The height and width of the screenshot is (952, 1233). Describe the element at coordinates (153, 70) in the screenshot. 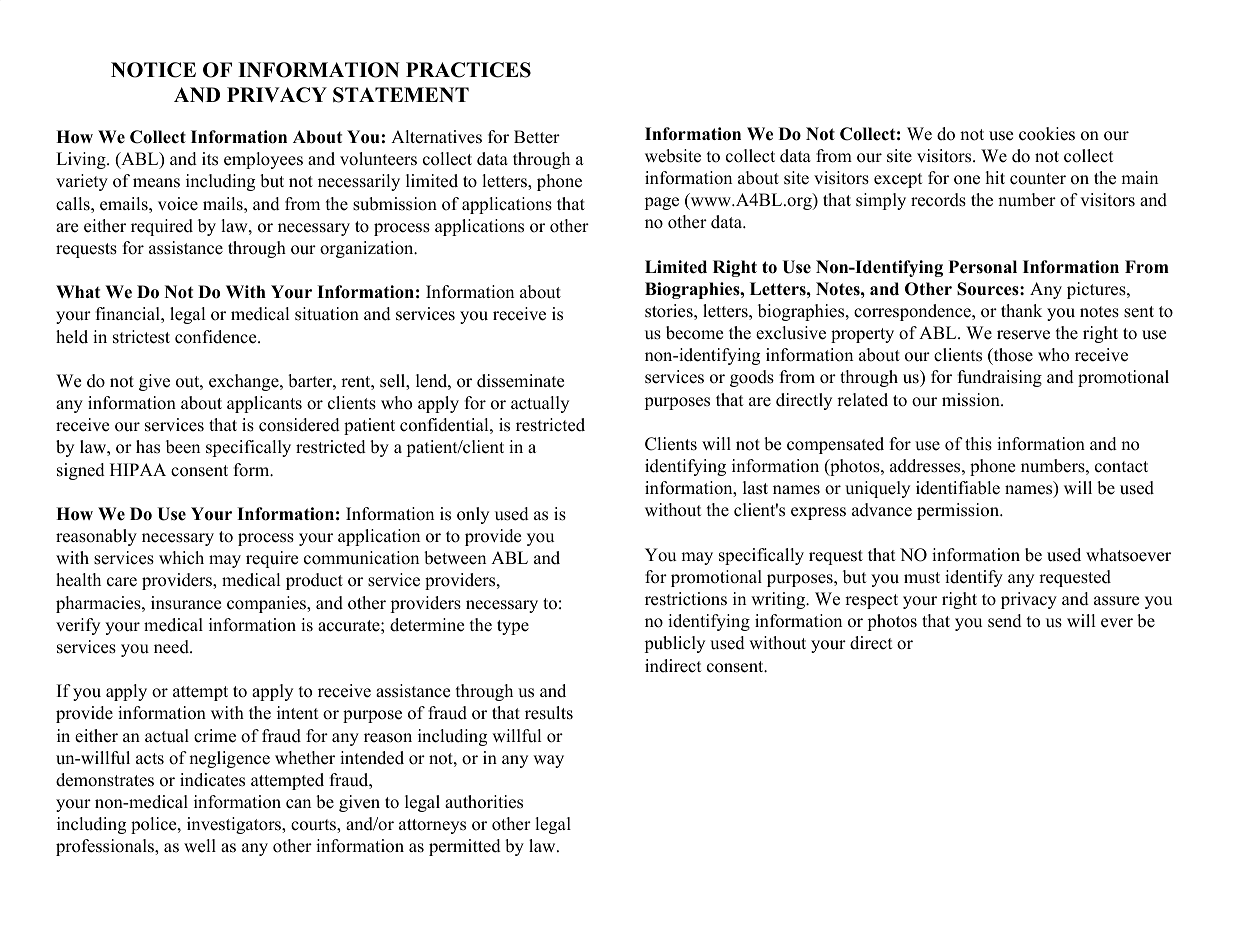

I see `NOTICE` at that location.
